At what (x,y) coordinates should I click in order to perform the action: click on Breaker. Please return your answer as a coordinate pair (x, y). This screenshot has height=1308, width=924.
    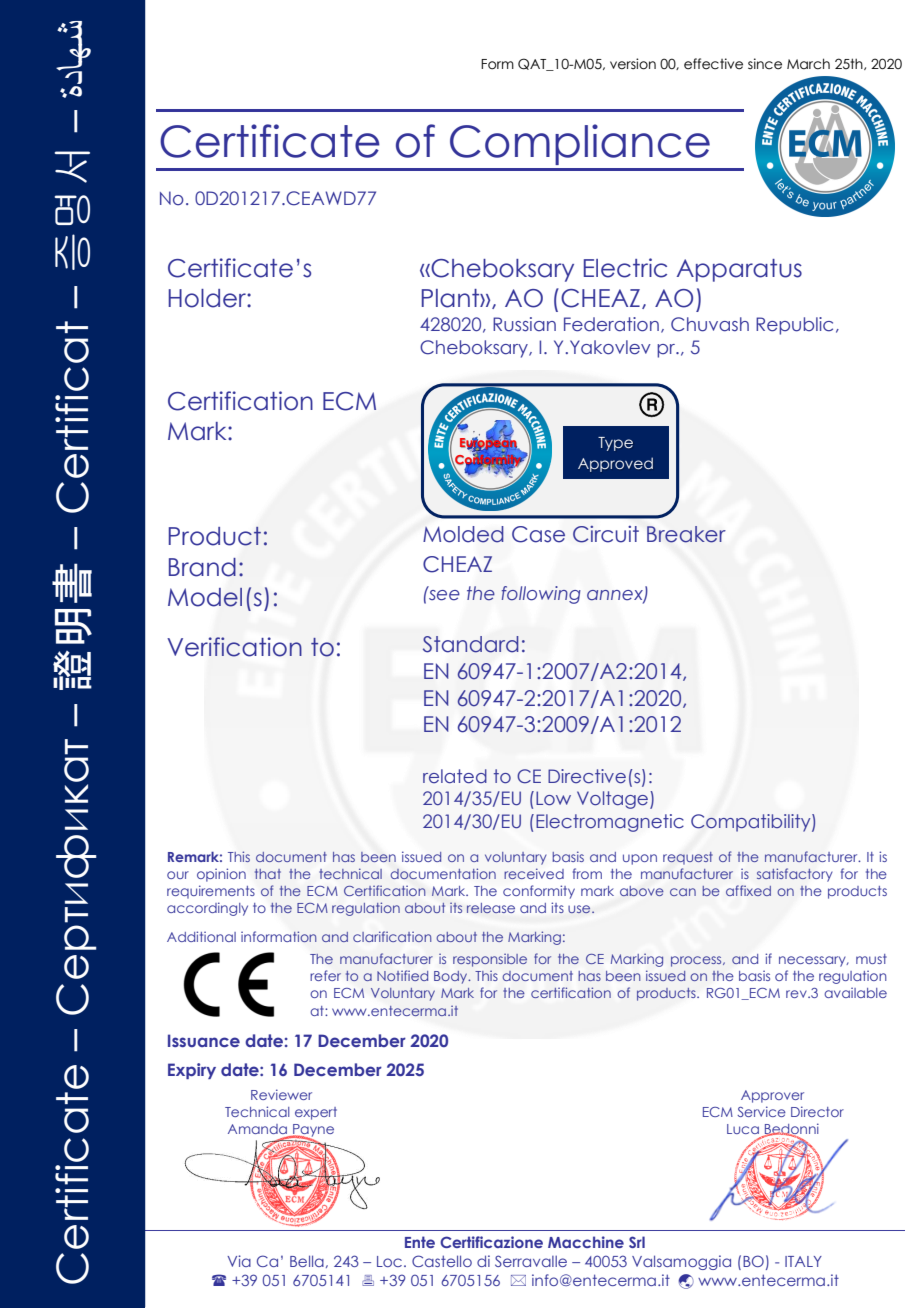
    Looking at the image, I should click on (686, 534).
